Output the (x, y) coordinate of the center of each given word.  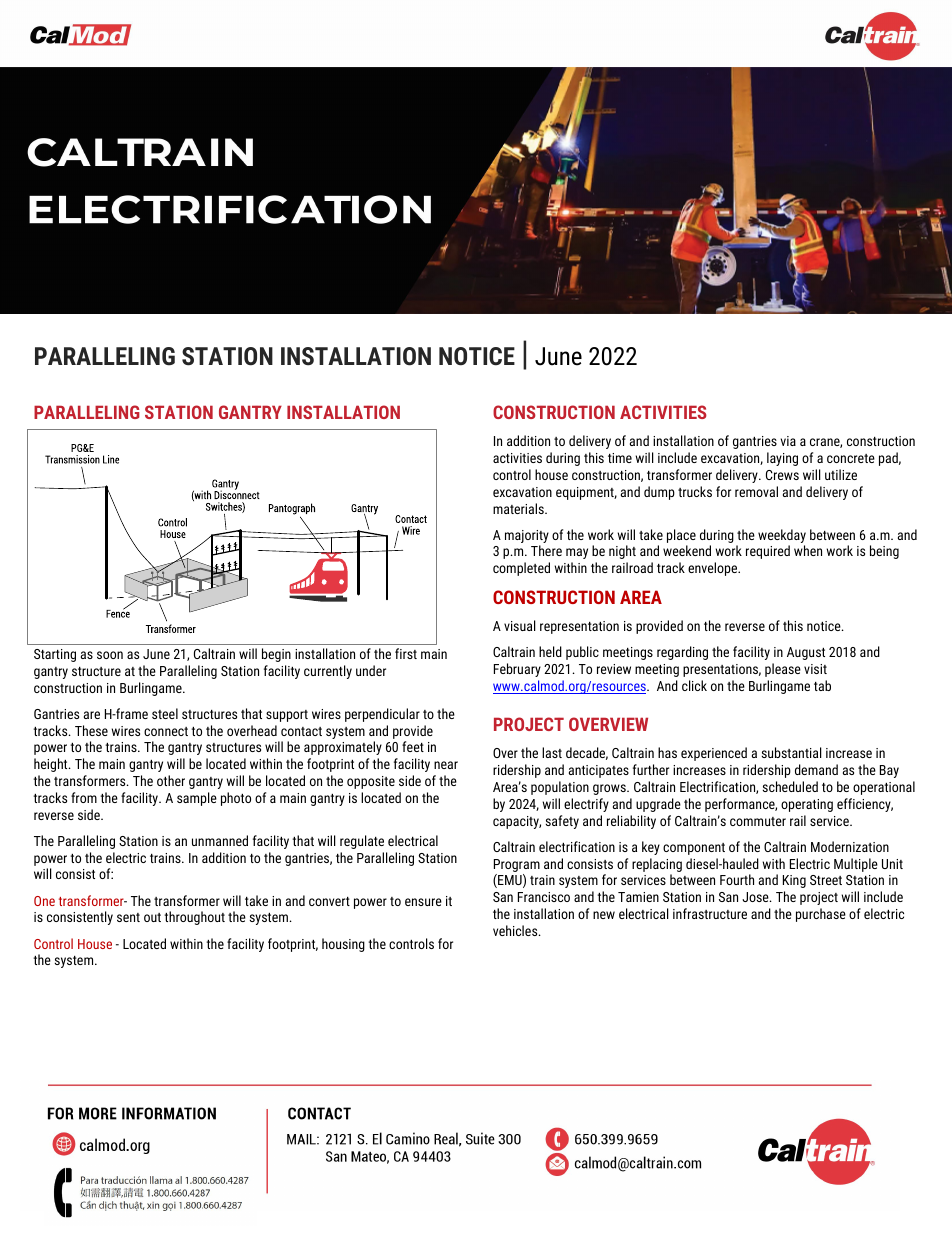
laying (782, 459)
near (446, 765)
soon (110, 655)
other (171, 780)
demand (816, 769)
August (806, 653)
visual (520, 625)
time (620, 458)
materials (519, 508)
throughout (194, 918)
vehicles (516, 930)
